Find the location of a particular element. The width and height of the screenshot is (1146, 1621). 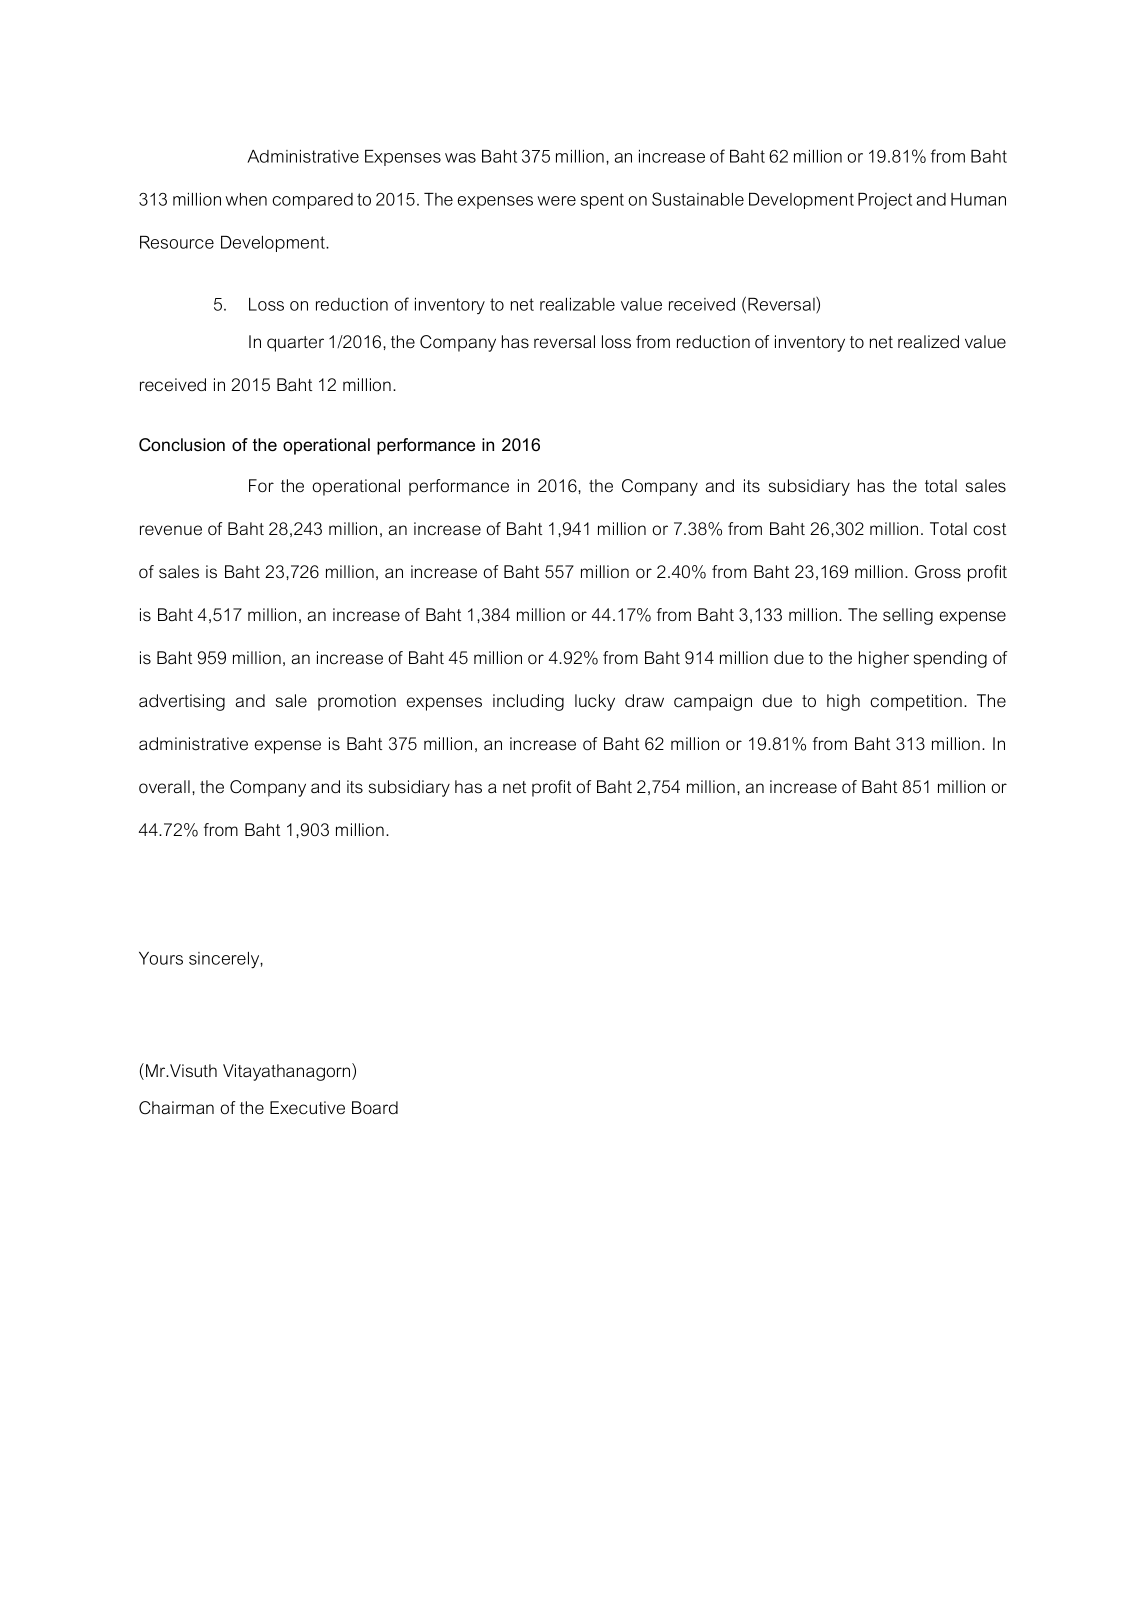

when is located at coordinates (246, 199).
